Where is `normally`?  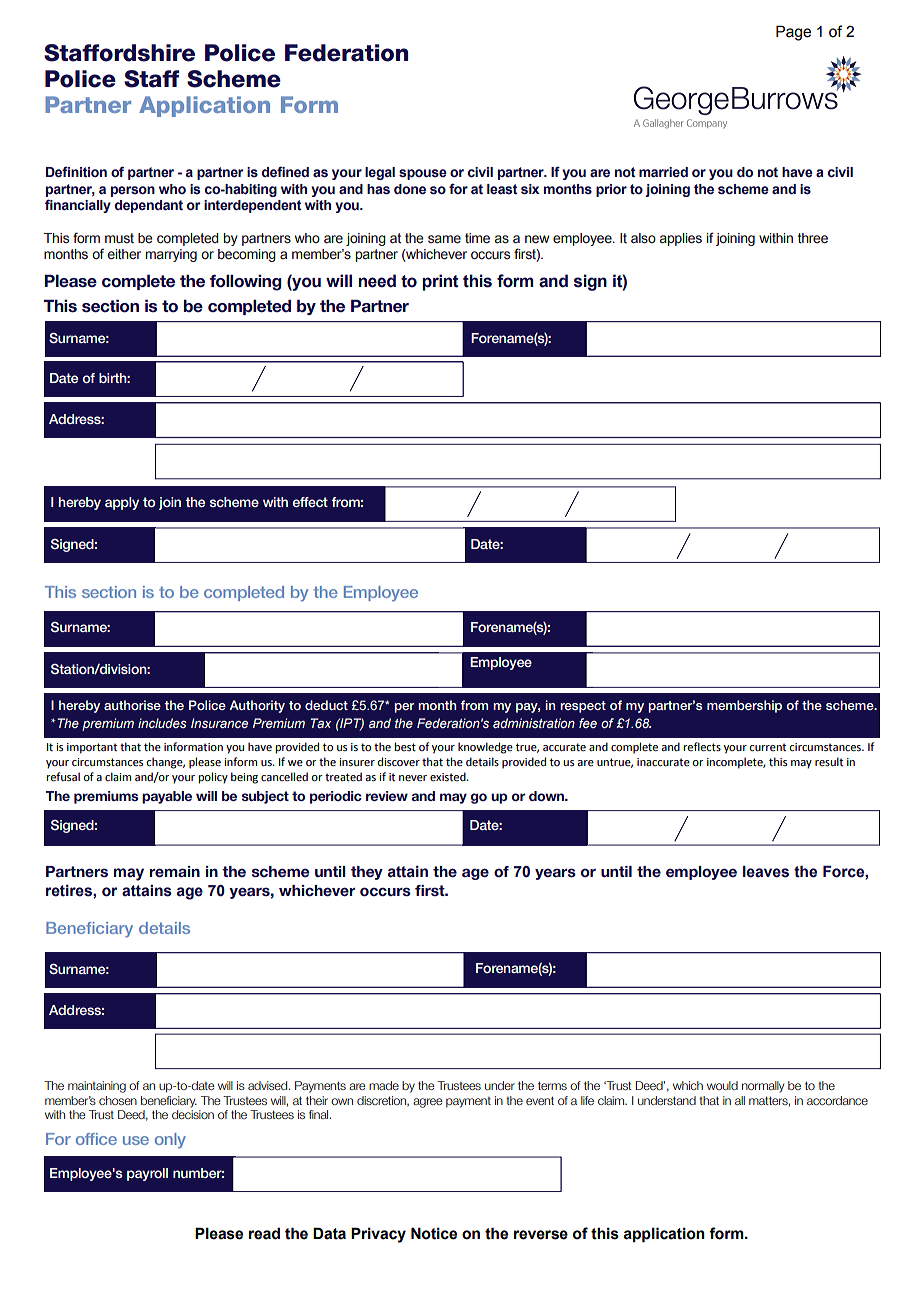
normally is located at coordinates (763, 1087).
